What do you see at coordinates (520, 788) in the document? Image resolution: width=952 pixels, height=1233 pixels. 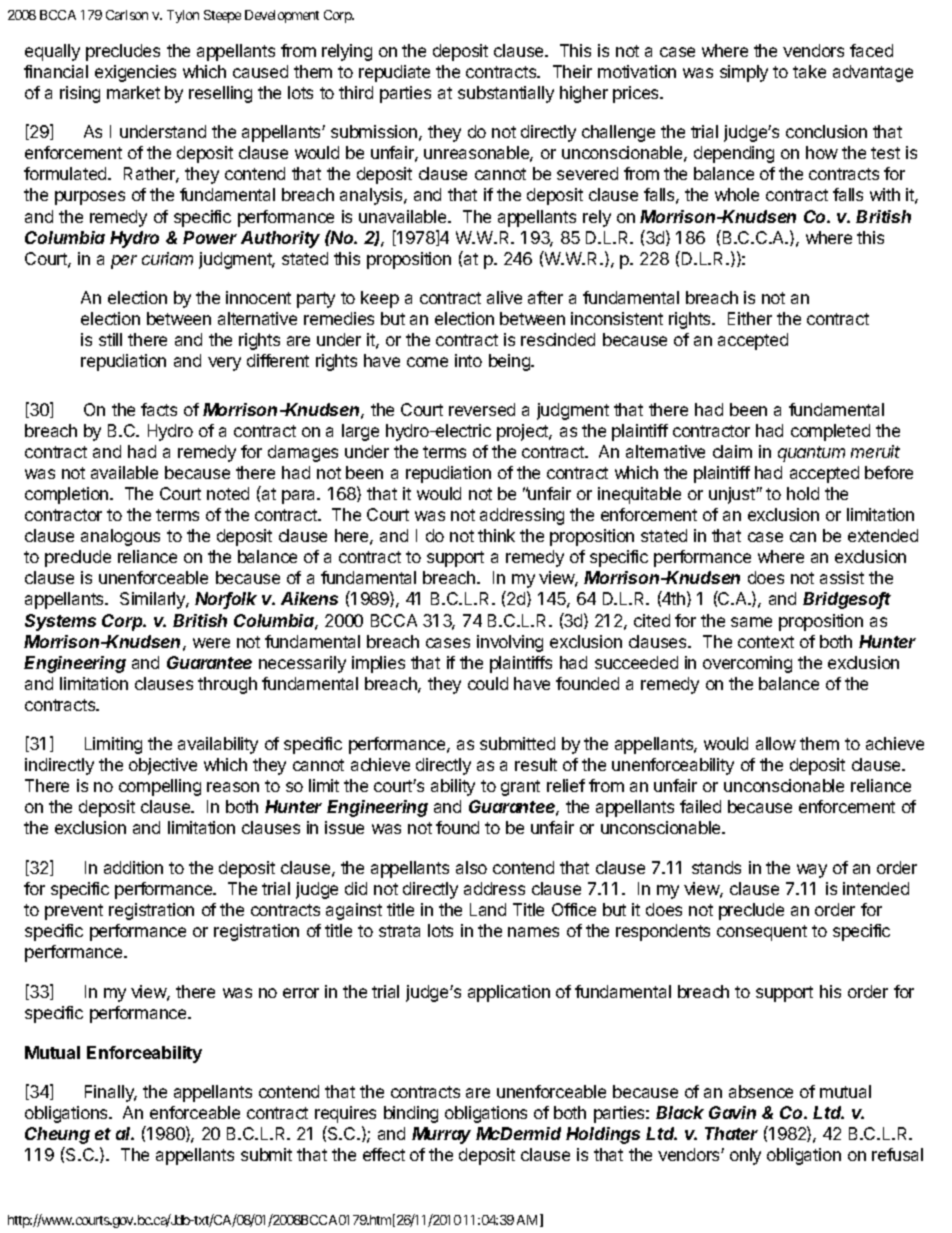 I see `grant` at bounding box center [520, 788].
